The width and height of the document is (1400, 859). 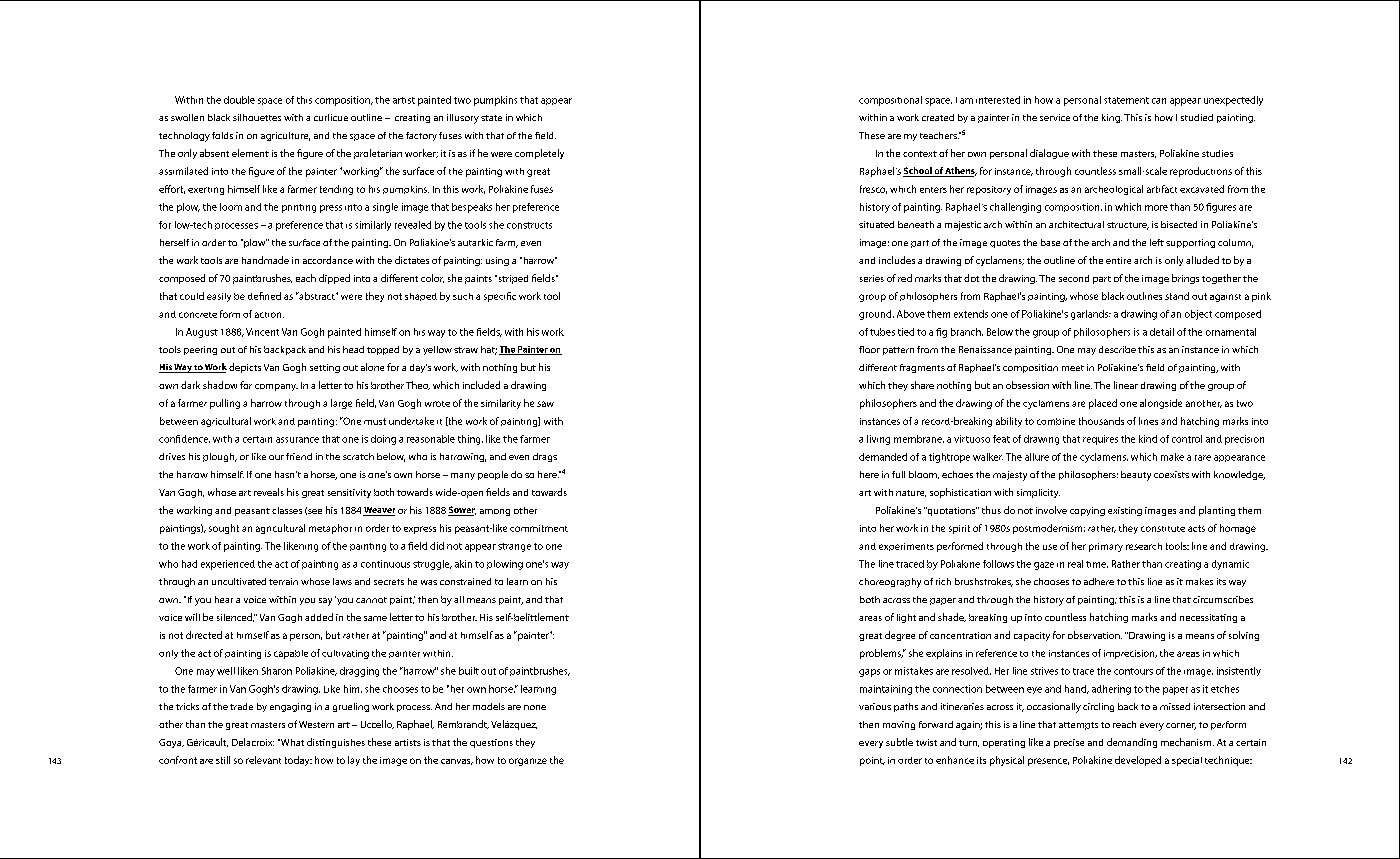 What do you see at coordinates (330, 529) in the document?
I see `metaphor` at bounding box center [330, 529].
